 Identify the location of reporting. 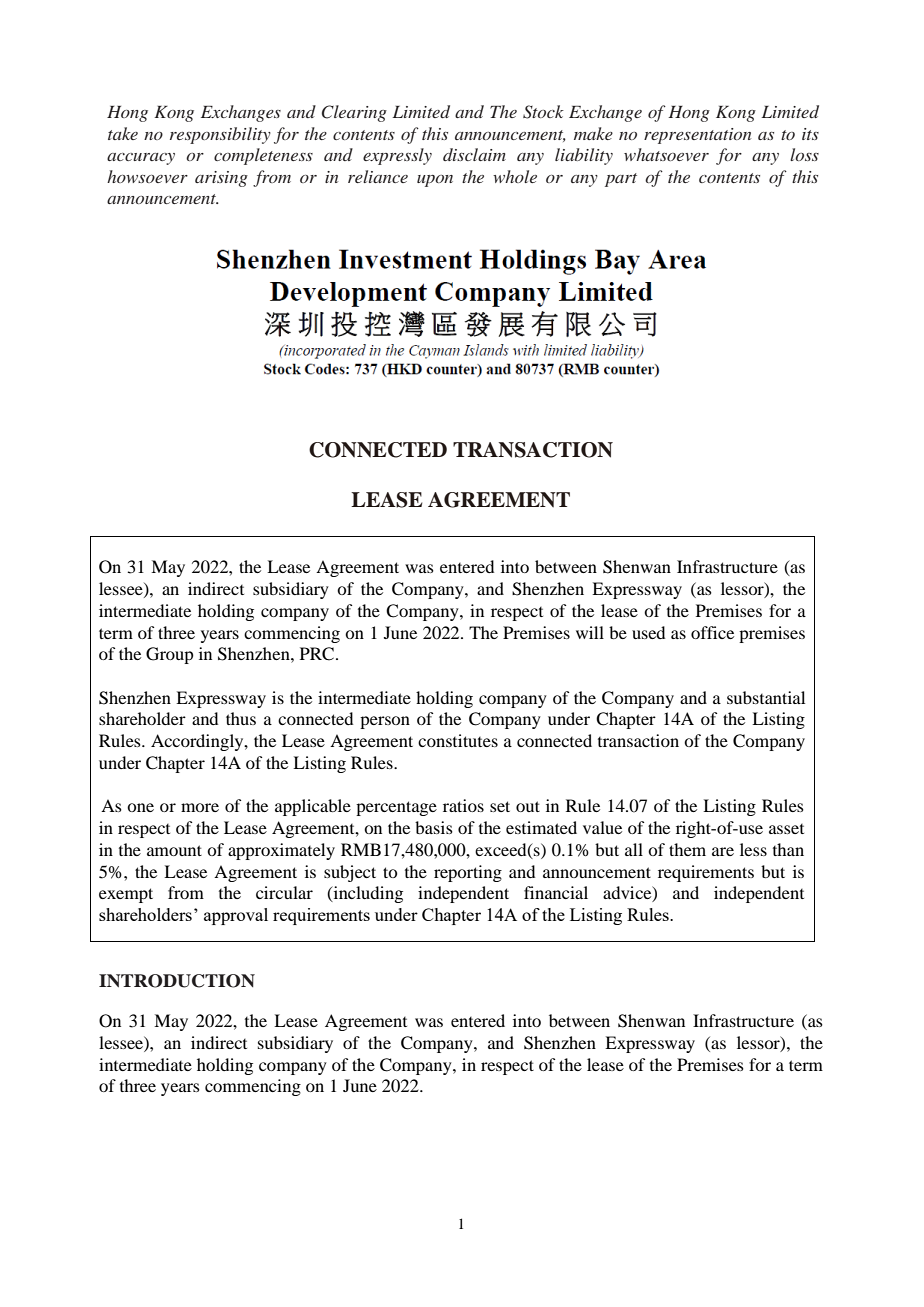
(468, 873).
